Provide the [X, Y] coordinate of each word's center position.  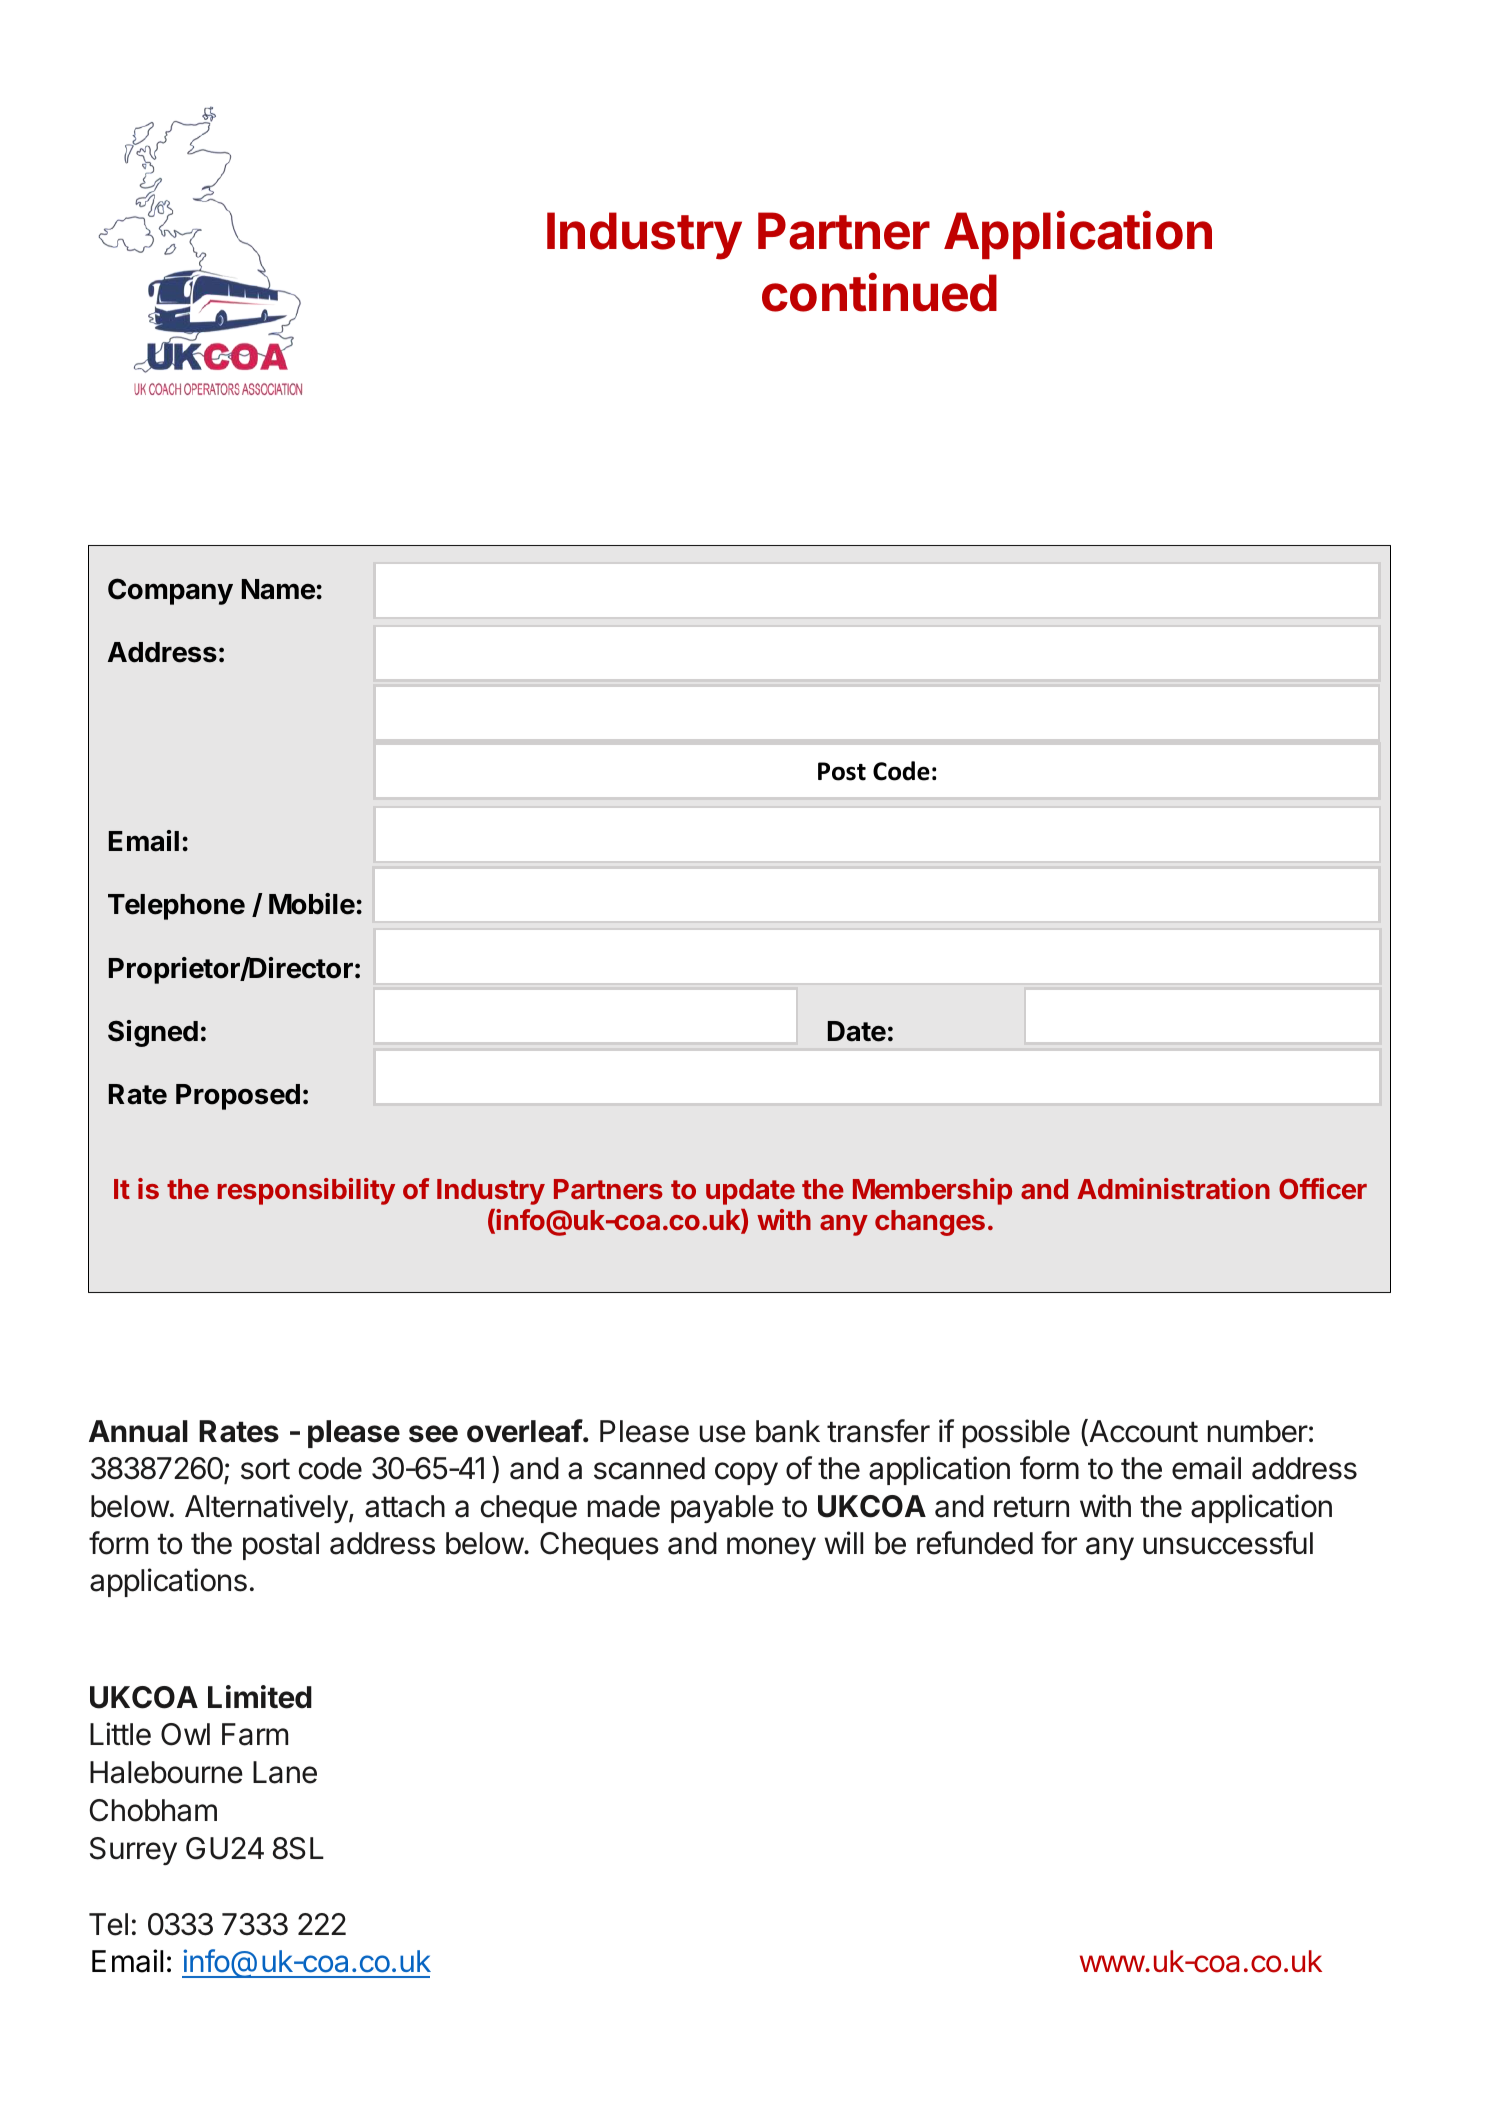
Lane [285, 1772]
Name [278, 589]
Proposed [238, 1097]
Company [170, 591]
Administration [1173, 1188]
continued [879, 292]
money [771, 1548]
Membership [932, 1191]
